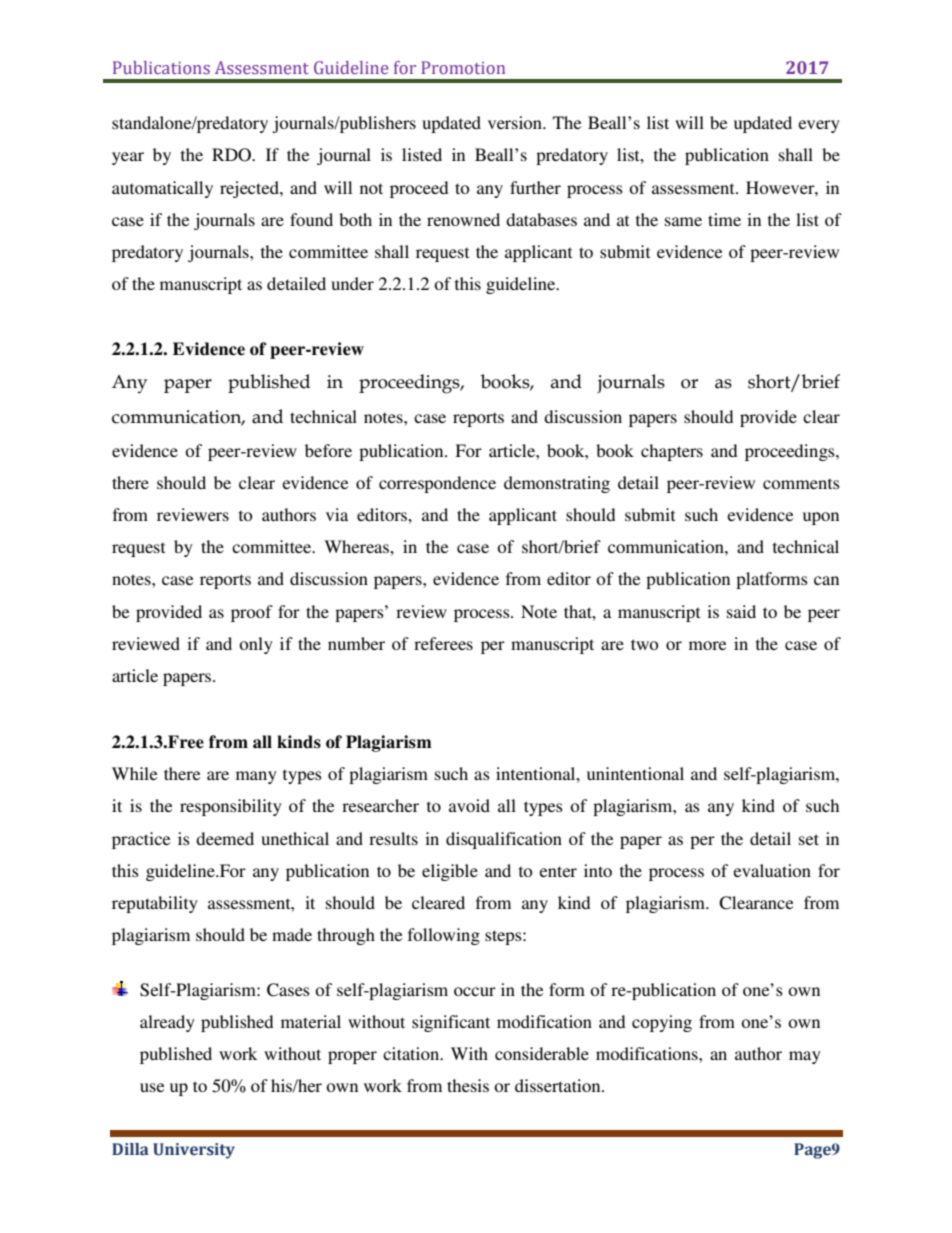  I want to click on University, so click(194, 1151).
